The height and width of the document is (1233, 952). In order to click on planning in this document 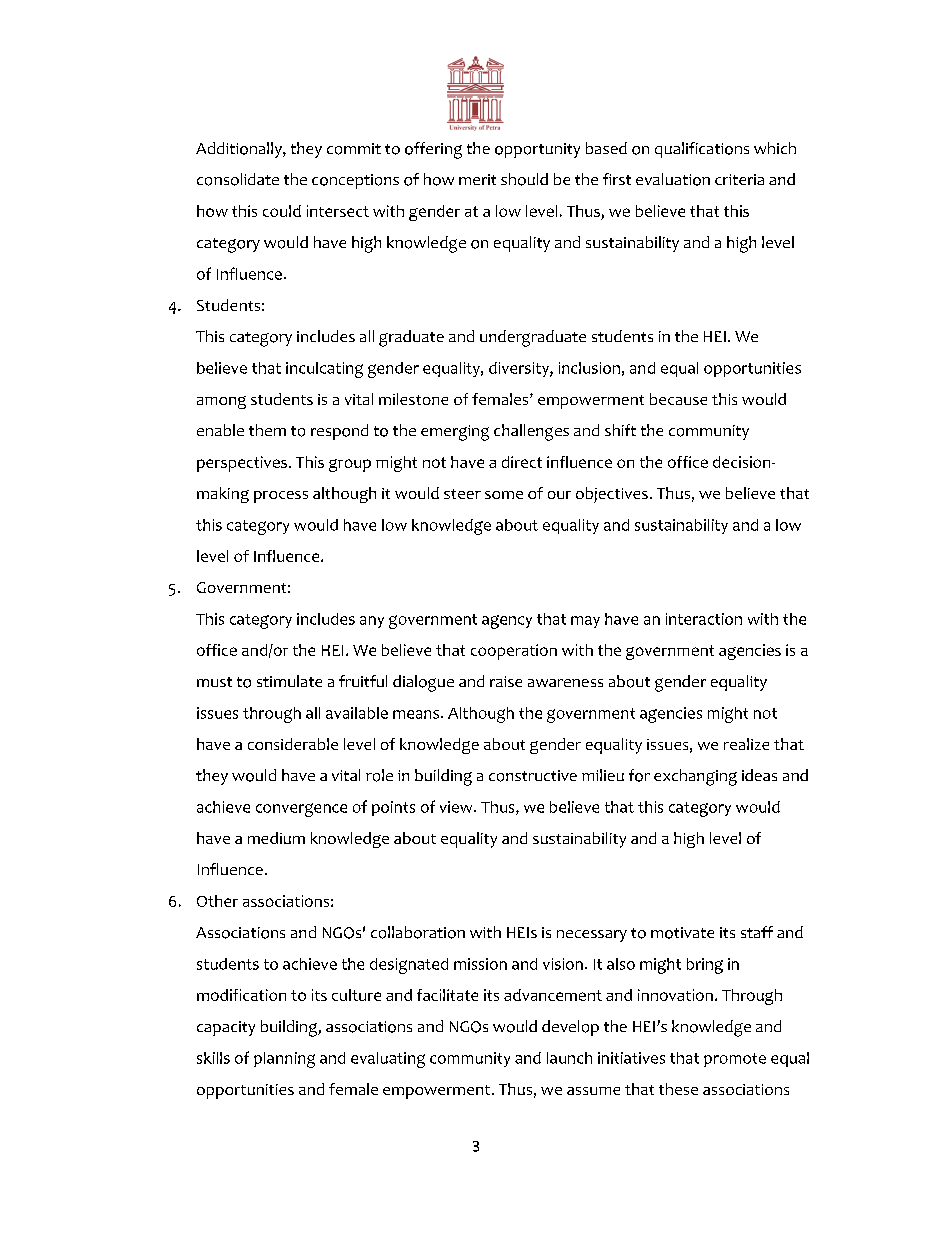, I will do `click(284, 1060)`.
